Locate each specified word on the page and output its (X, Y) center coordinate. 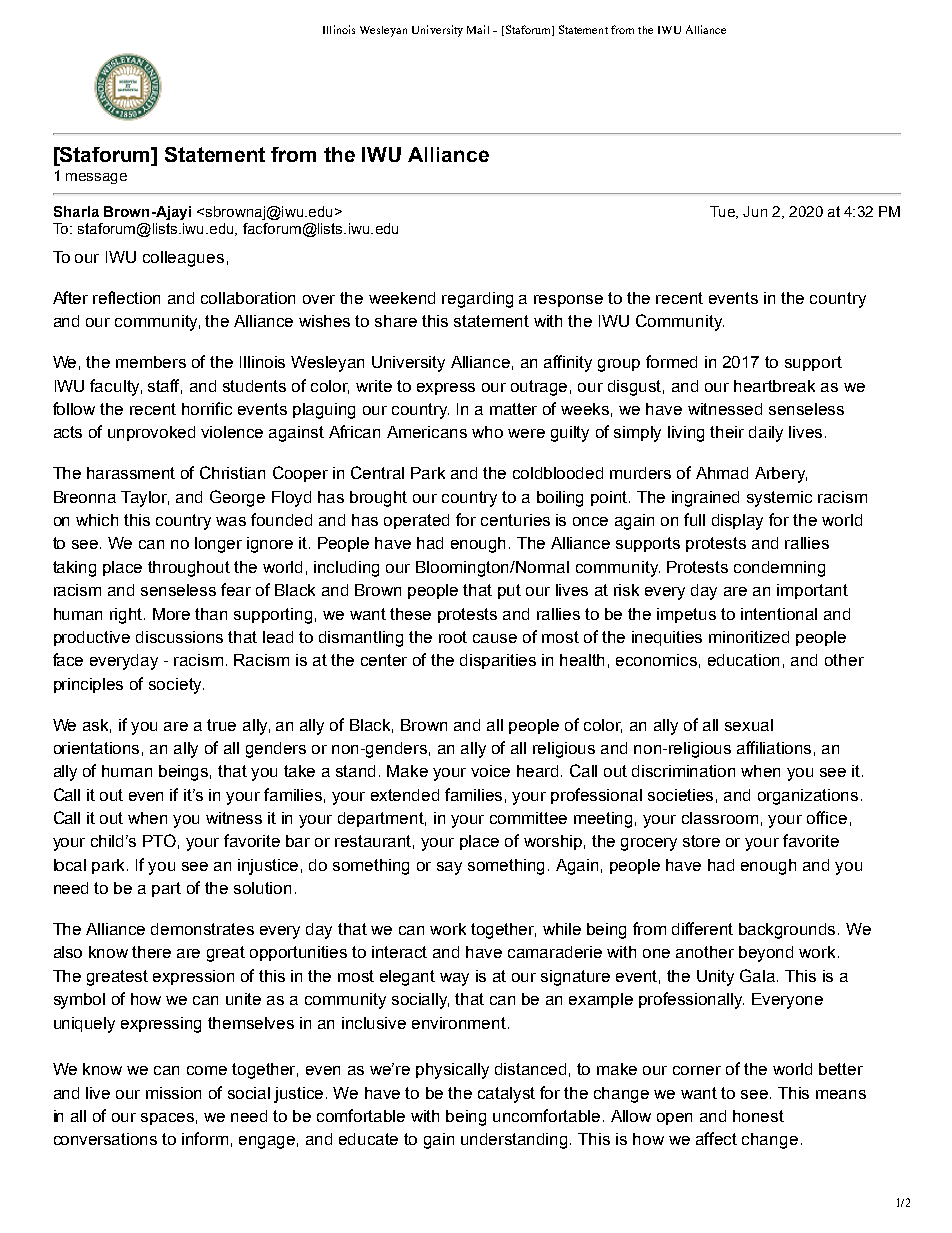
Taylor (145, 499)
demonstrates (202, 929)
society (176, 686)
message (96, 178)
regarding (477, 300)
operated (416, 521)
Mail (478, 29)
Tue (723, 212)
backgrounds (789, 931)
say (449, 868)
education (743, 660)
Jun (755, 211)
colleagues (183, 259)
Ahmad (722, 473)
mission (173, 1093)
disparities (498, 661)
